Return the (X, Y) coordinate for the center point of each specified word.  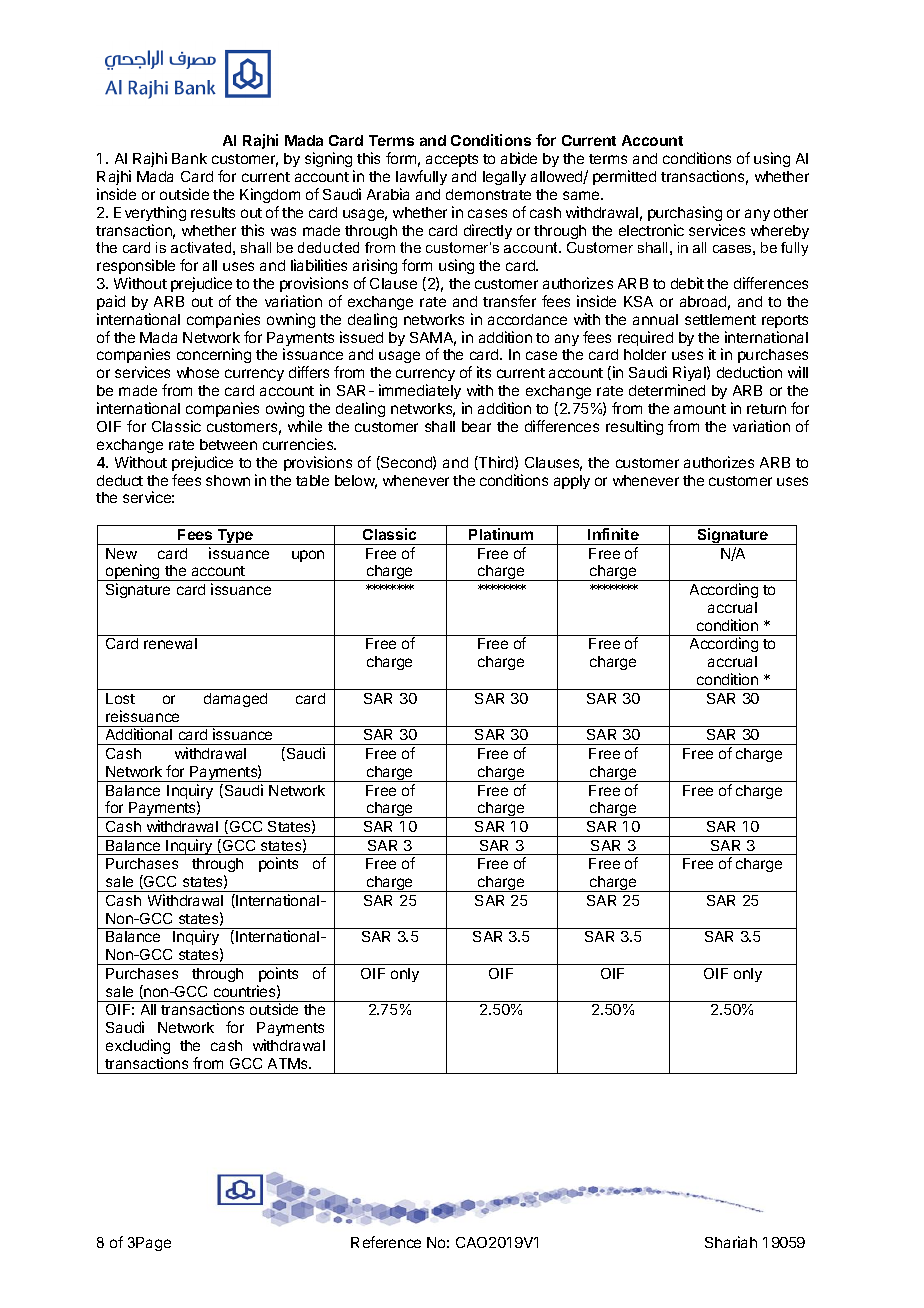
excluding (138, 1046)
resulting (634, 427)
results (213, 212)
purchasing (685, 213)
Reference (386, 1242)
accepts (452, 160)
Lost (120, 698)
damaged (235, 700)
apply (572, 482)
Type (235, 537)
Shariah (731, 1242)
